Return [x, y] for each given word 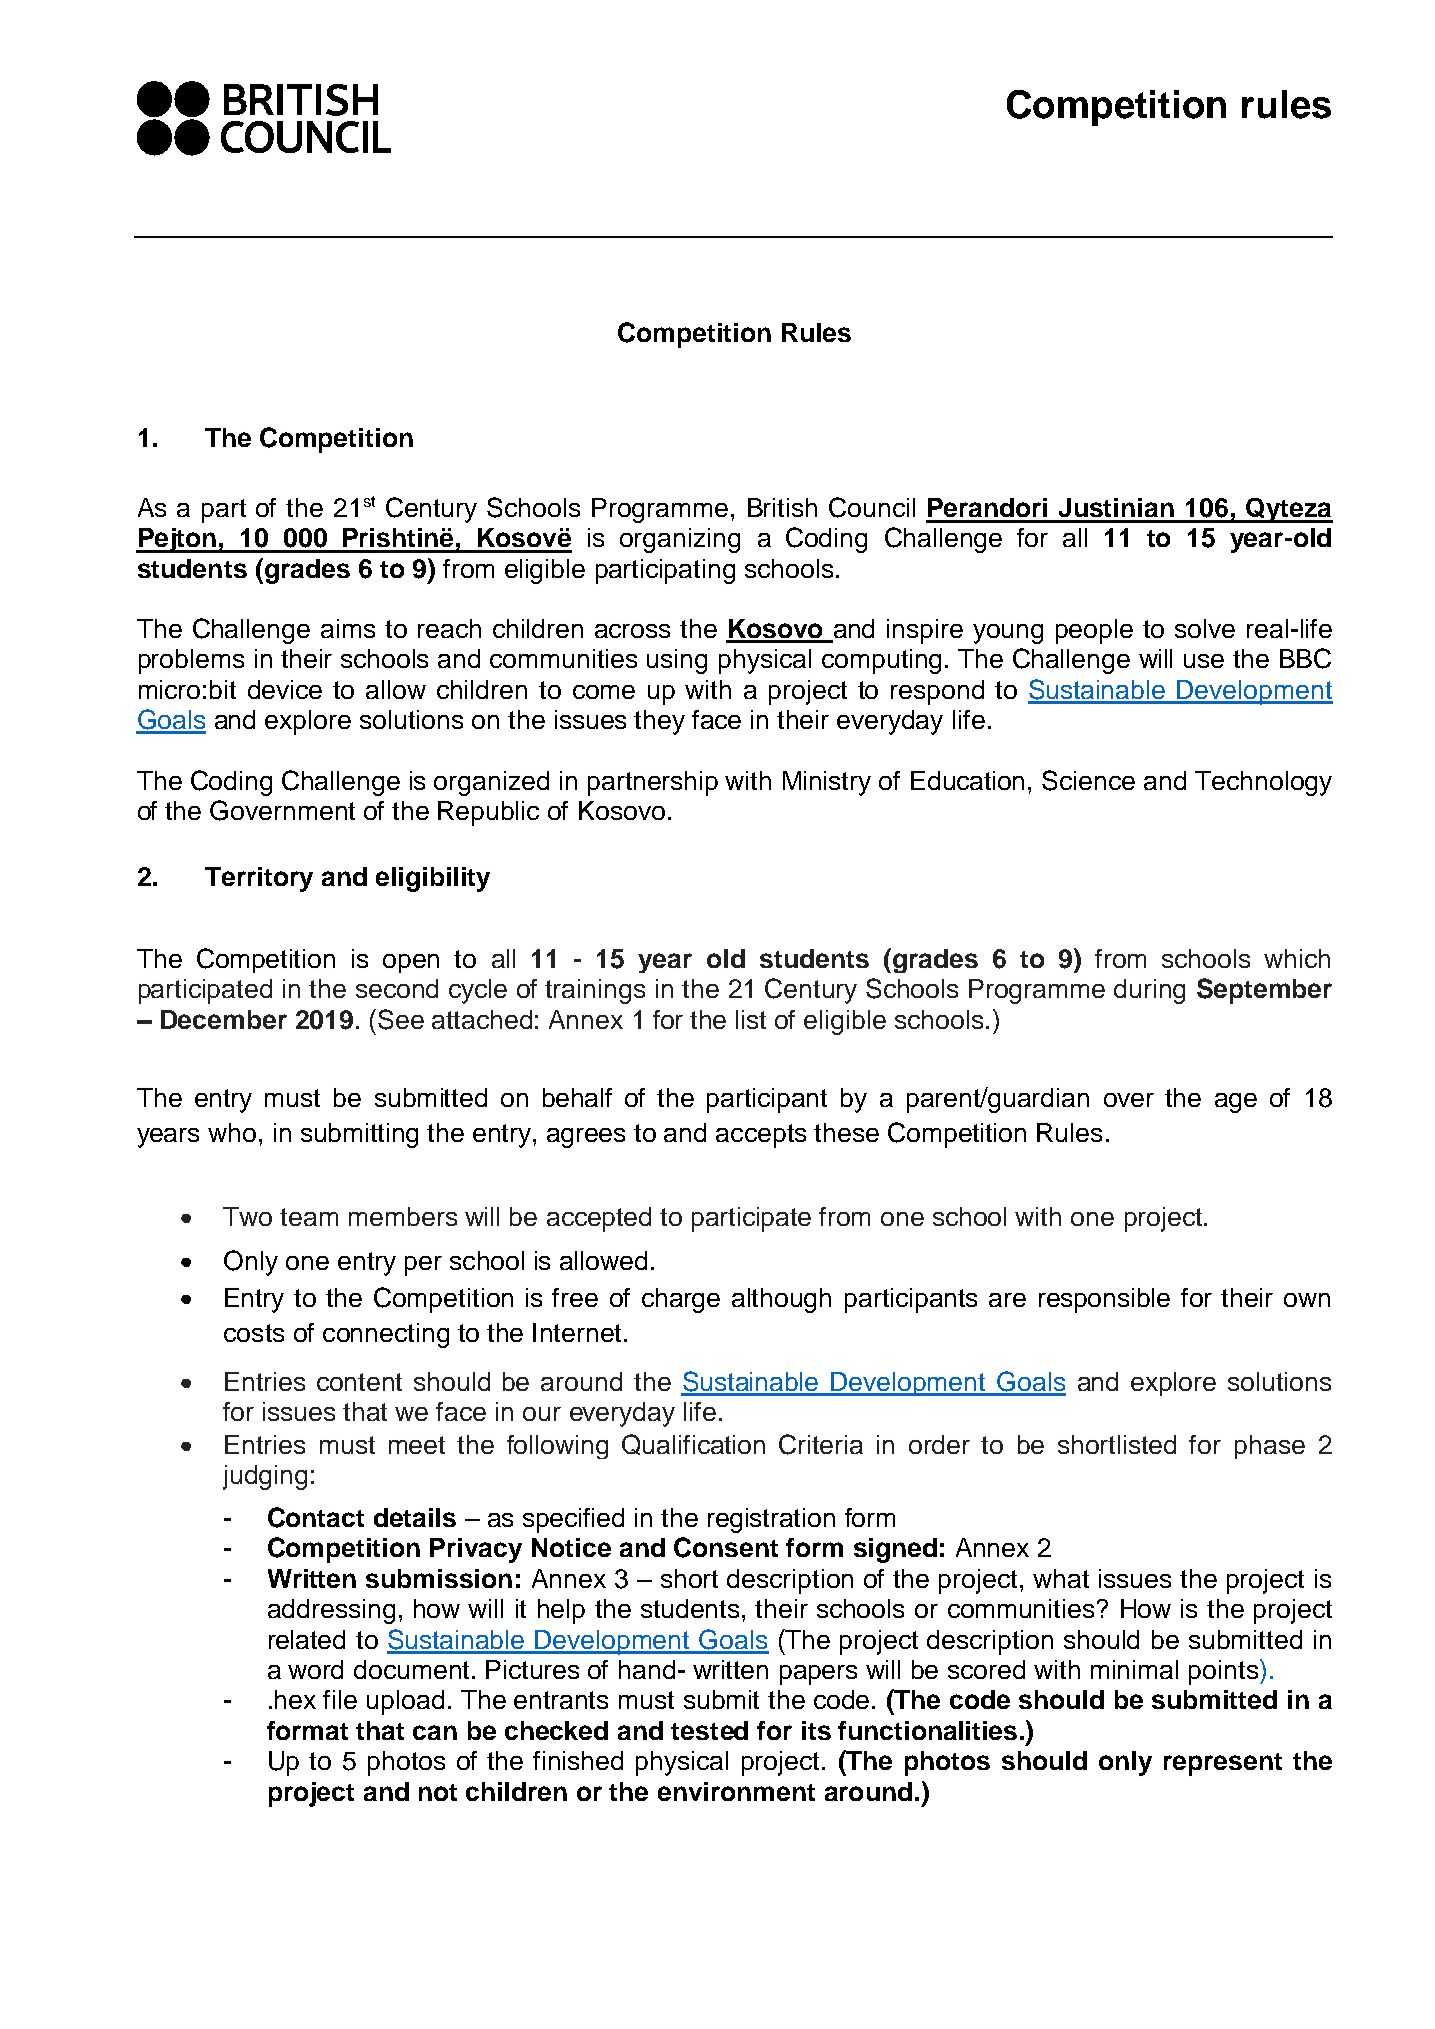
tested [709, 1730]
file [340, 1699]
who [232, 1132]
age [1236, 1103]
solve [1205, 628]
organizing [680, 540]
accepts [761, 1136]
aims [348, 628]
